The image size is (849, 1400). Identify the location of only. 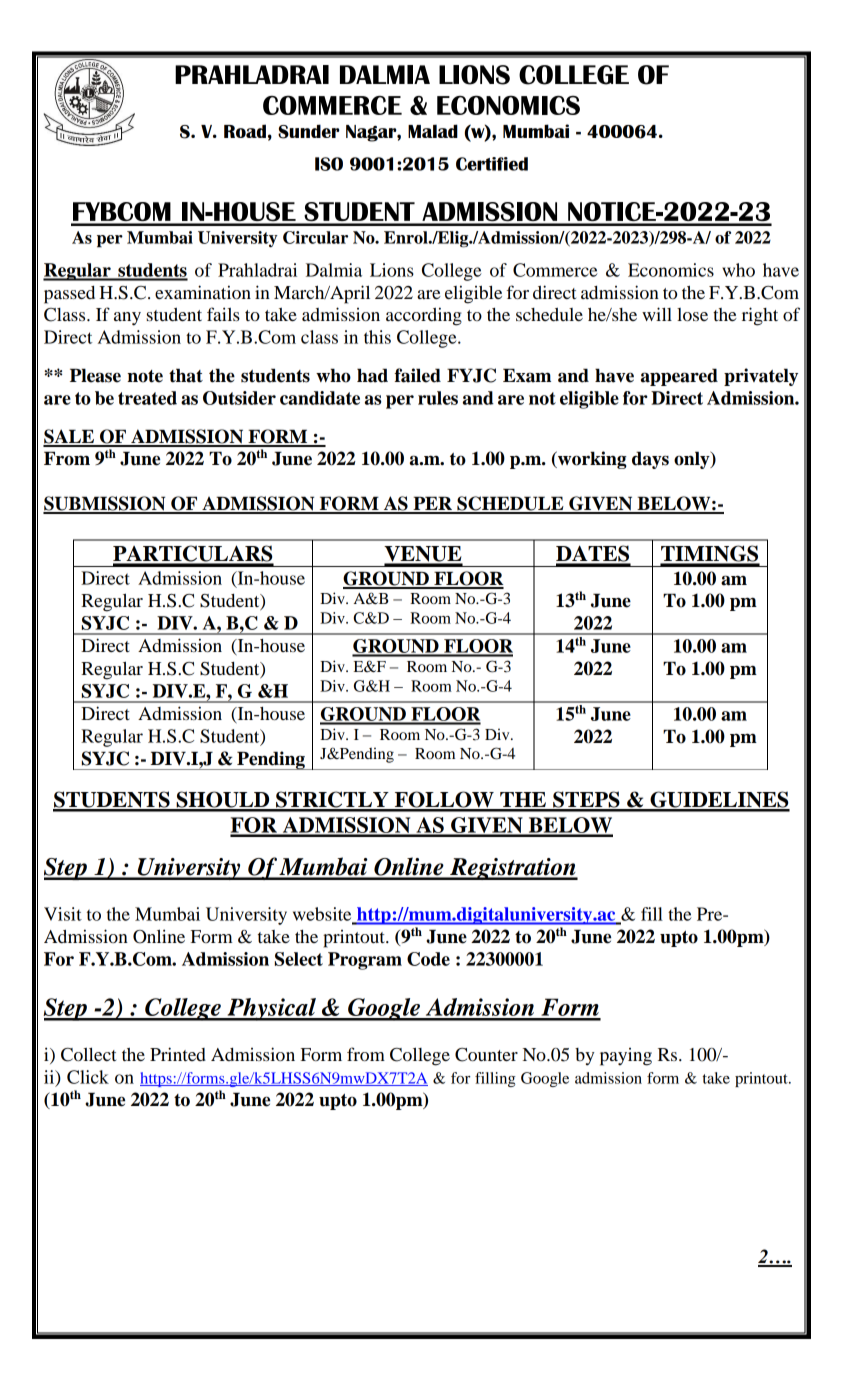
(693, 460).
